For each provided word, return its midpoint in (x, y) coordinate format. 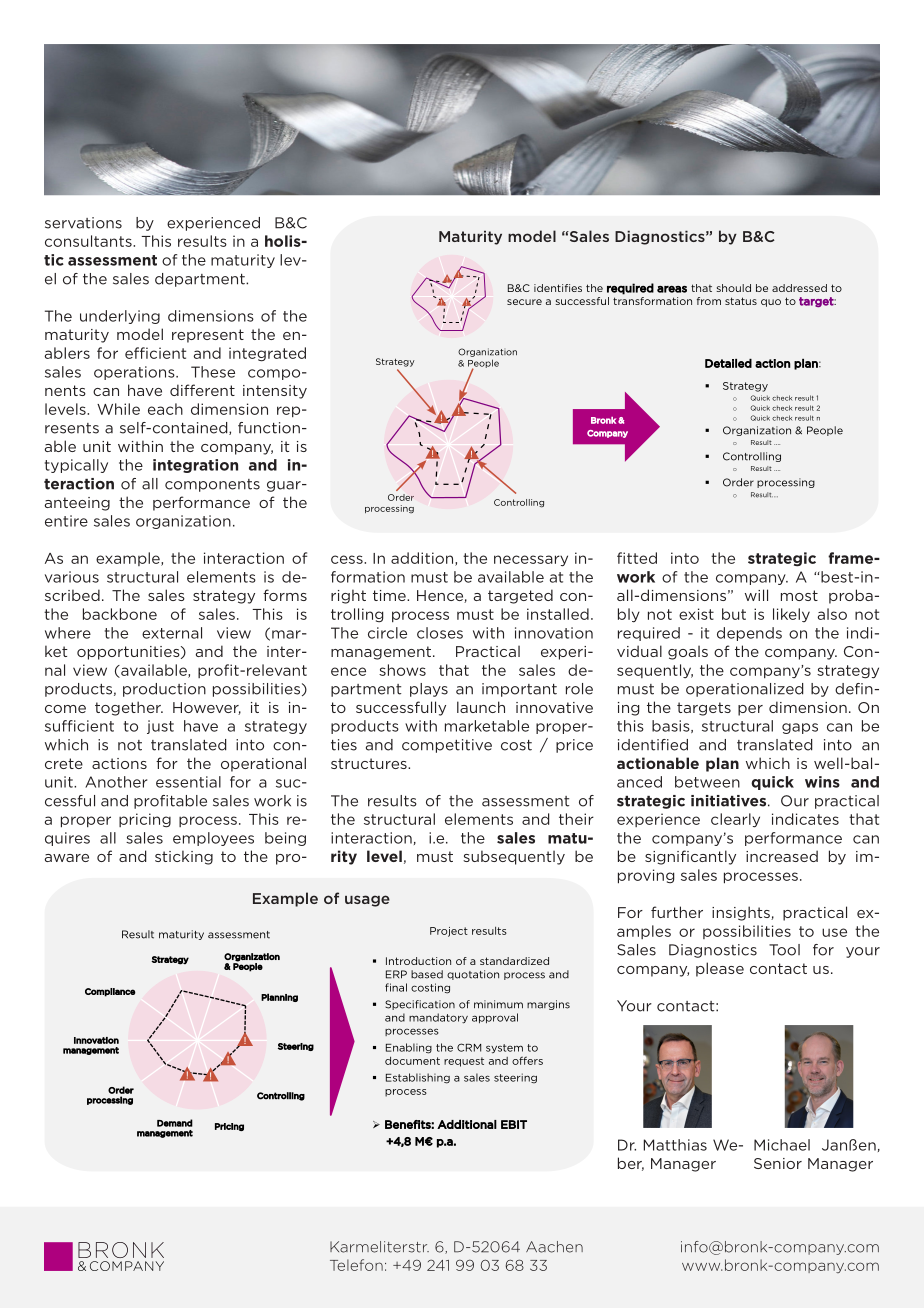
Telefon (356, 1265)
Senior (778, 1163)
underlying (120, 317)
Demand (175, 1123)
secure (524, 302)
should (734, 288)
